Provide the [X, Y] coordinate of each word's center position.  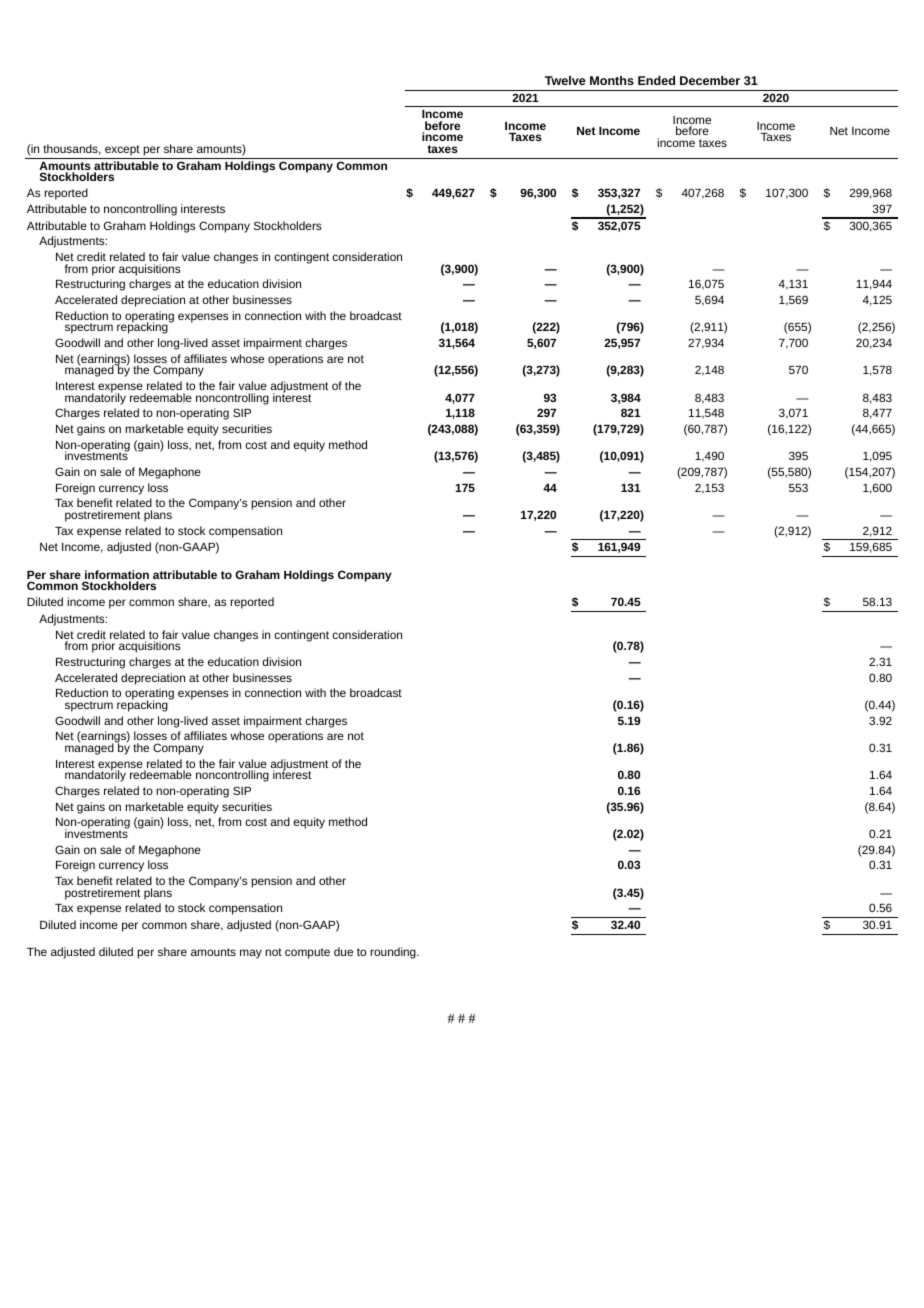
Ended [656, 80]
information [116, 576]
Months [612, 80]
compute [307, 953]
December [710, 80]
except [122, 150]
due [343, 951]
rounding [394, 953]
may [251, 954]
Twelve [565, 80]
